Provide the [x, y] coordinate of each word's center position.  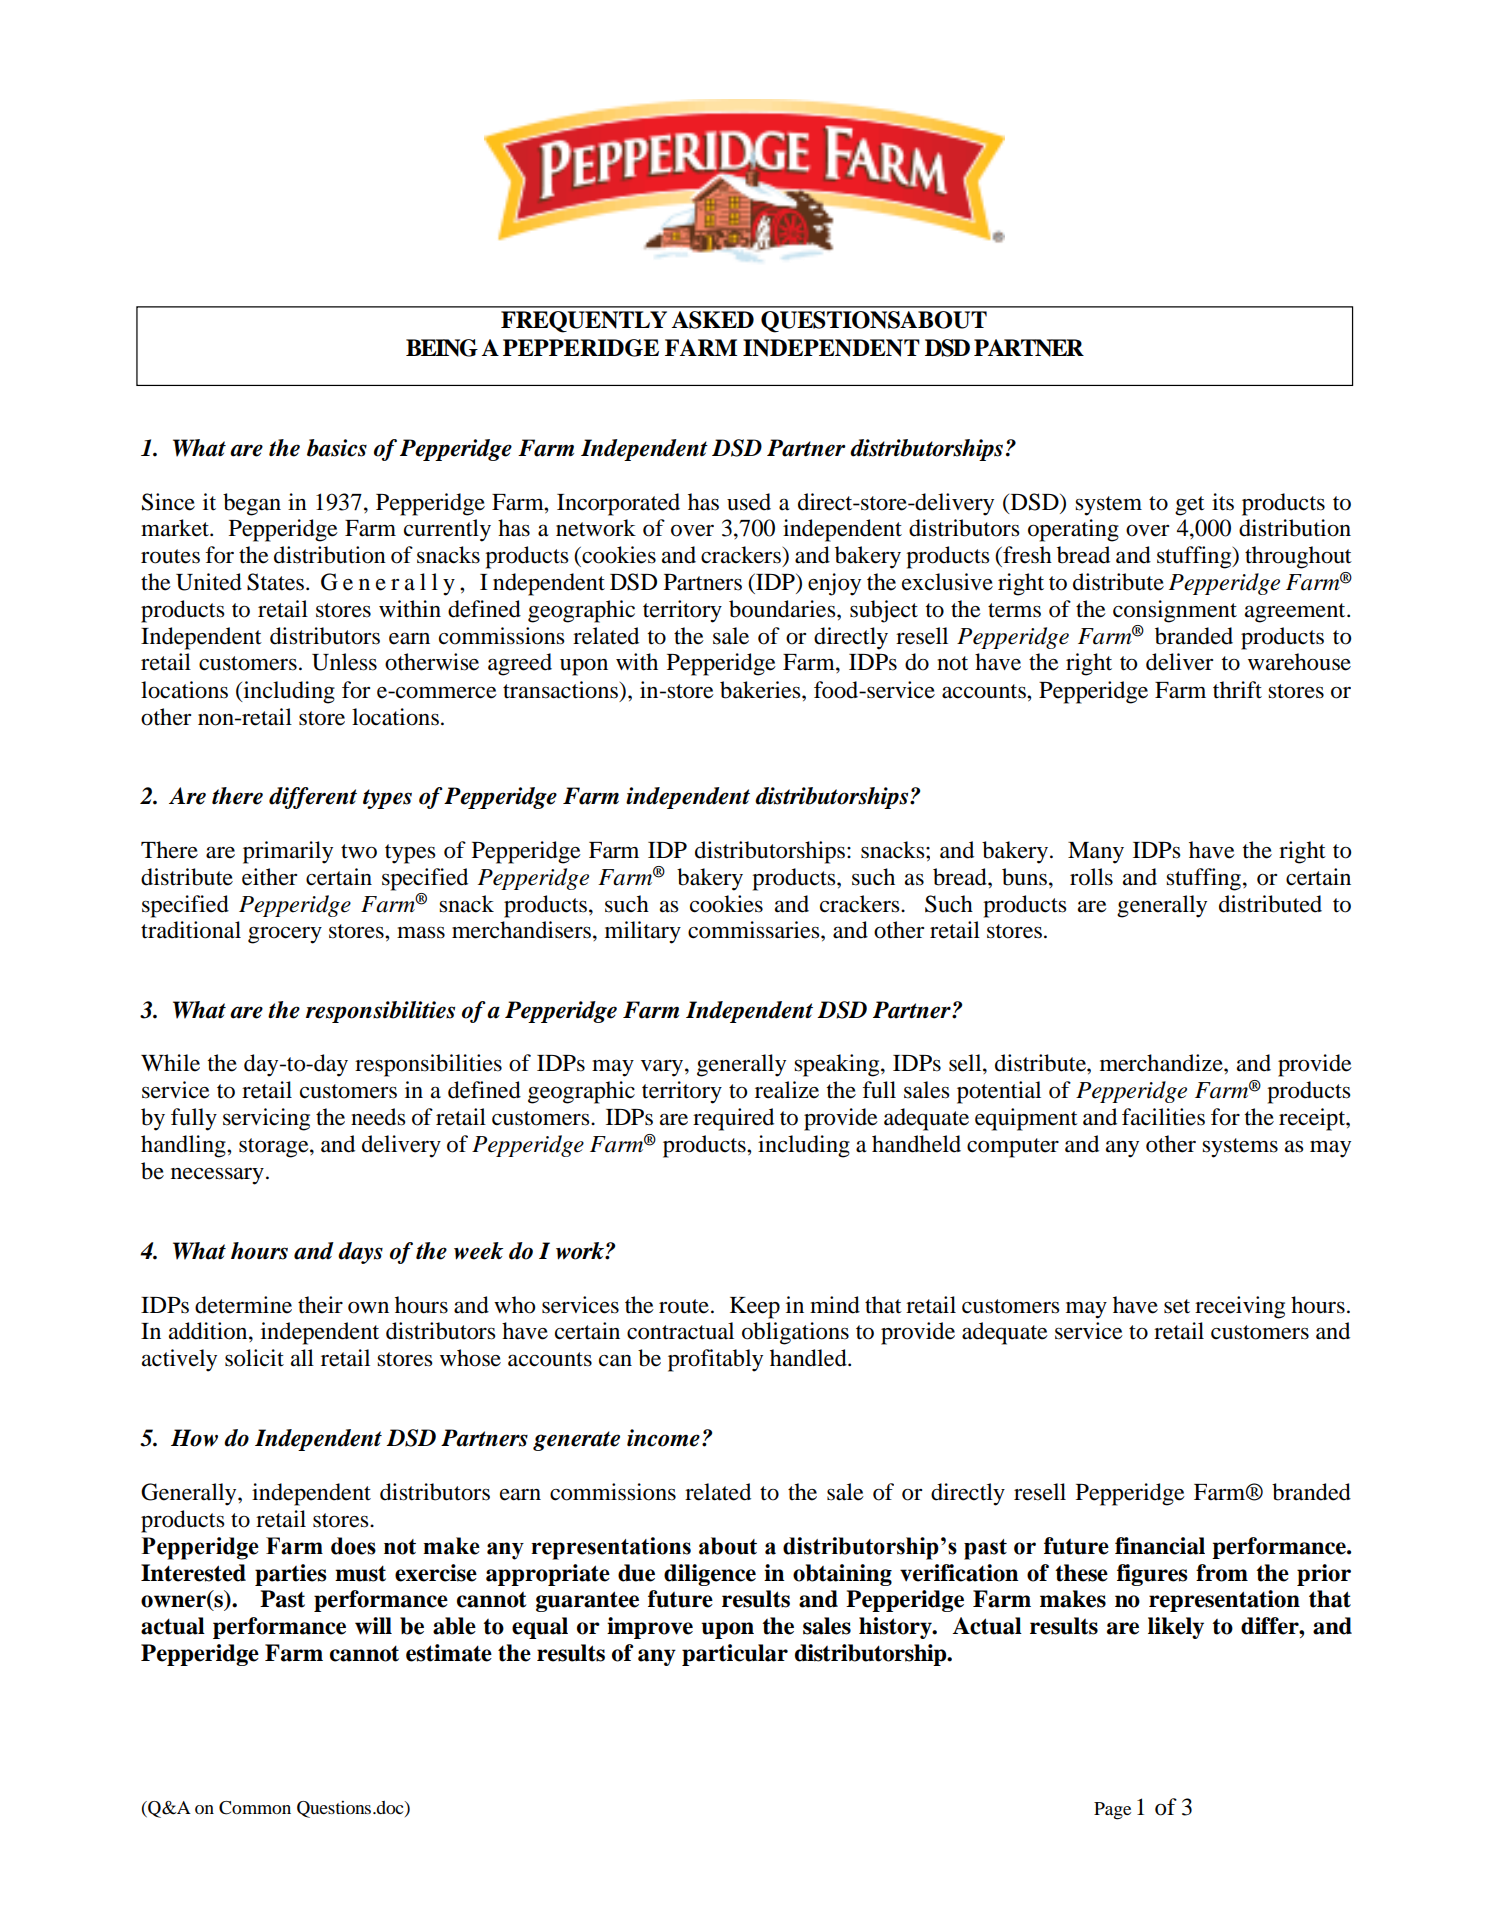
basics [337, 448]
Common [255, 1808]
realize [787, 1090]
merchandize [1162, 1063]
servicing [266, 1119]
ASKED [712, 320]
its [1223, 502]
